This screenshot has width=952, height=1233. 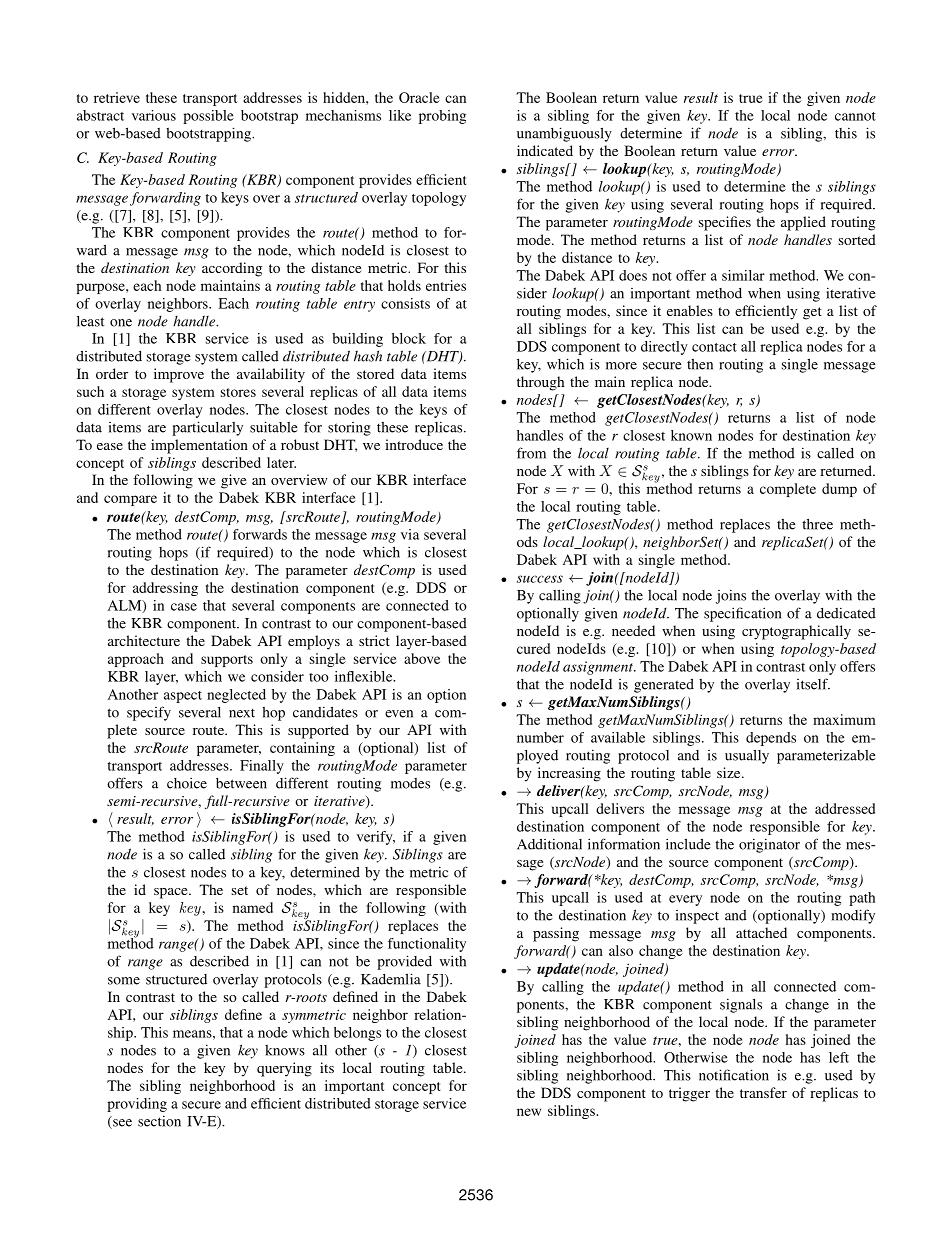 What do you see at coordinates (208, 117) in the screenshot?
I see `possible` at bounding box center [208, 117].
